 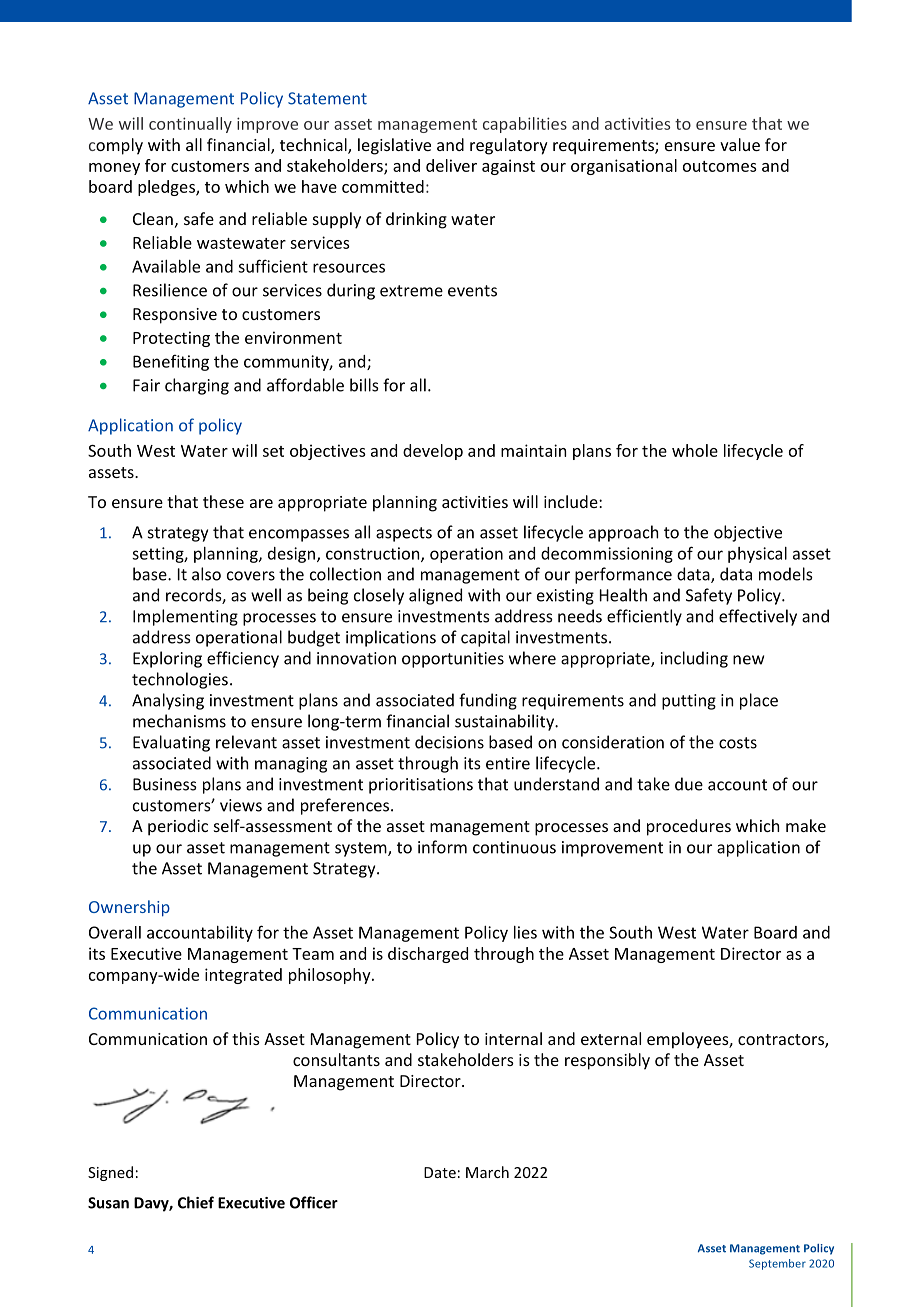 I want to click on deliver, so click(x=451, y=165).
